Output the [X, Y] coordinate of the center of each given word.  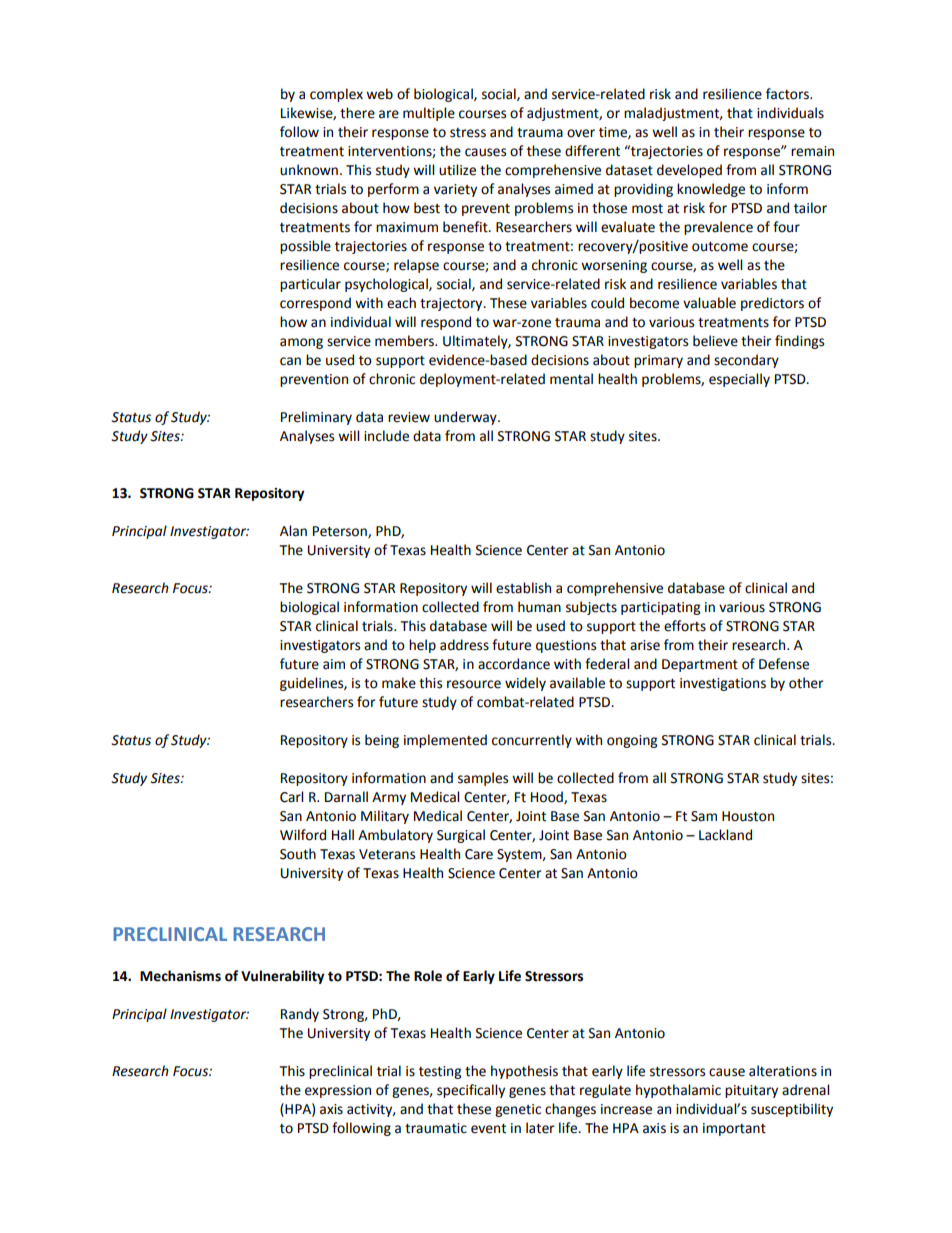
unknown [309, 170]
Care [479, 854]
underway [466, 418]
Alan [293, 531]
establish [523, 588]
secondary [746, 361]
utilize [457, 170]
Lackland [725, 835]
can [290, 361]
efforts [685, 626]
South [298, 854]
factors [788, 94]
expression [338, 1091]
